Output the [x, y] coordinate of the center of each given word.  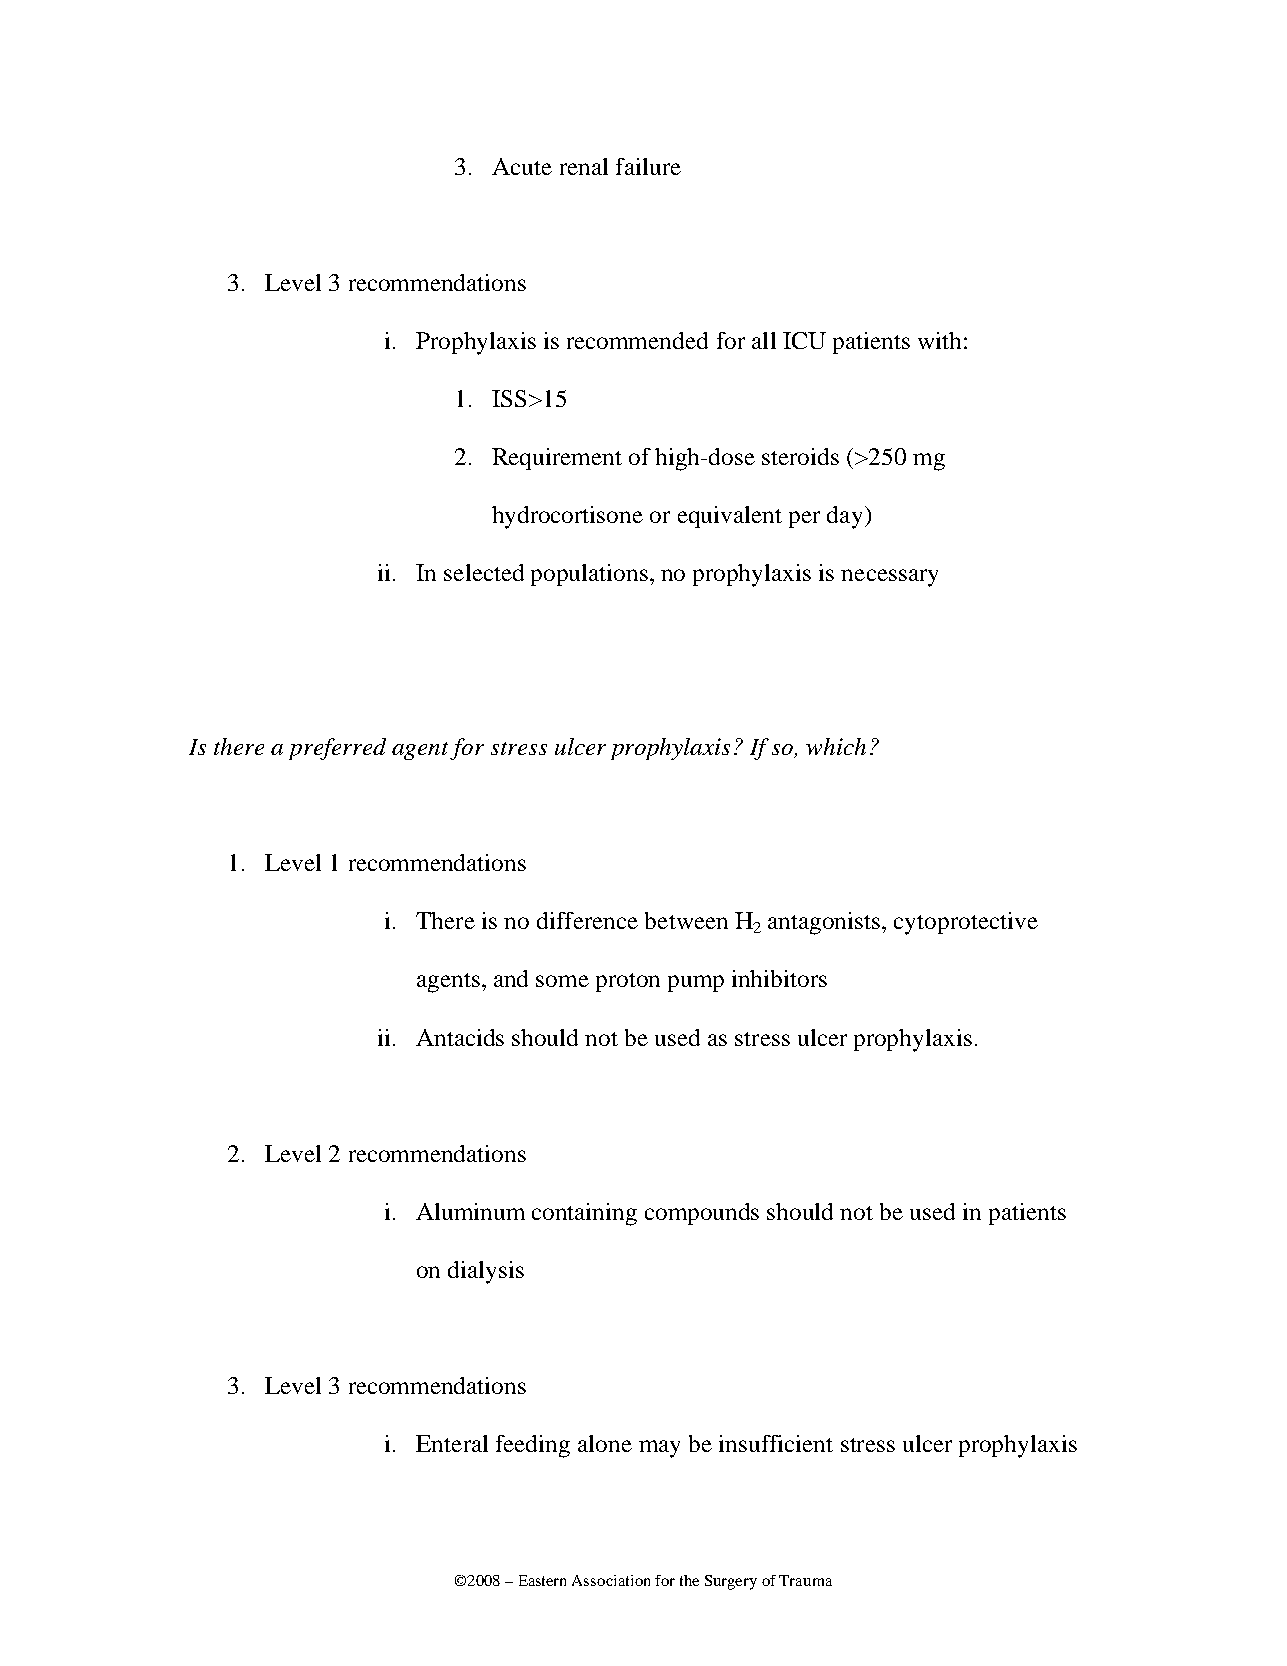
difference [587, 920]
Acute [522, 166]
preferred [337, 749]
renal [584, 166]
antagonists [825, 923]
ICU [804, 340]
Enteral [452, 1443]
